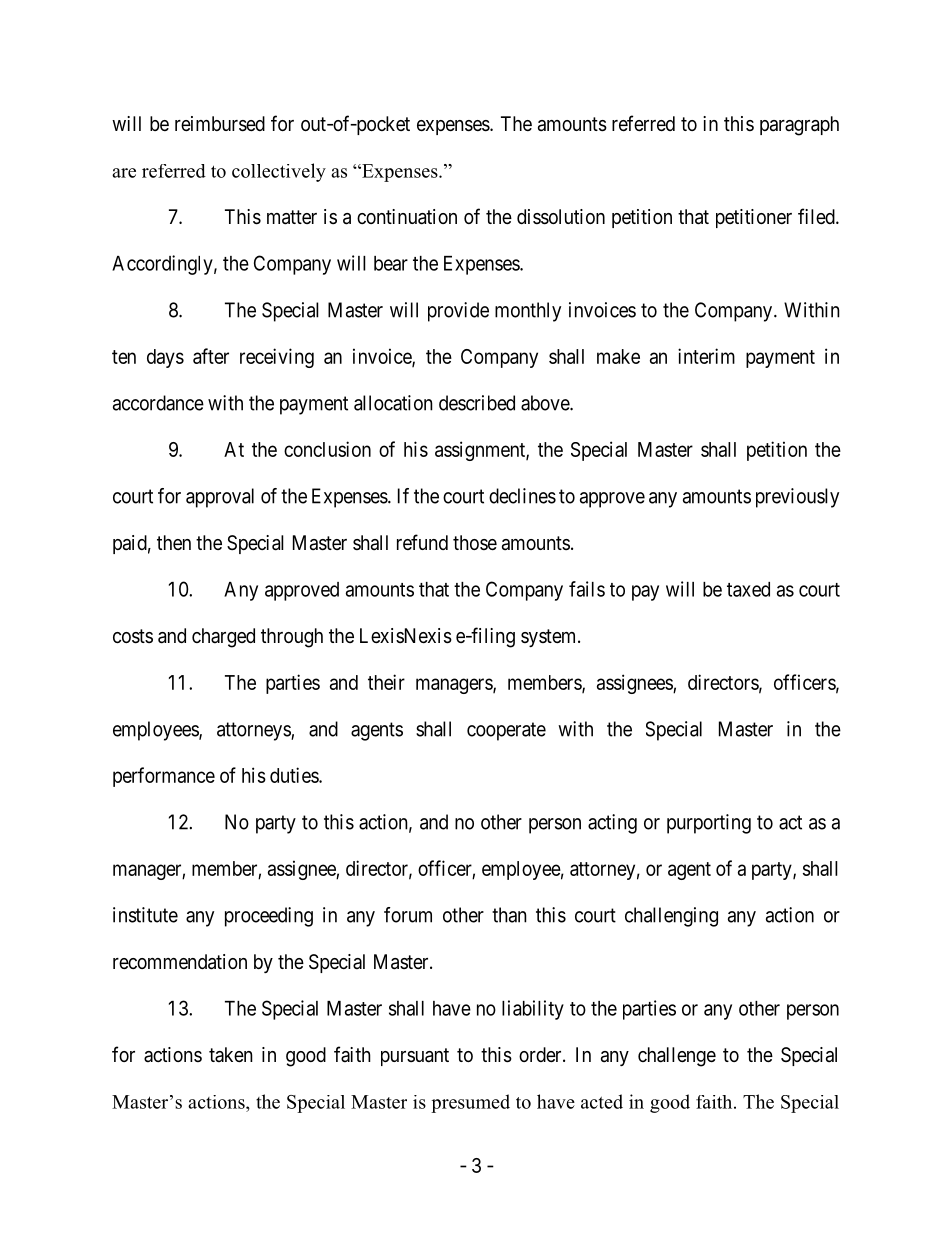  Describe the element at coordinates (677, 1057) in the image. I see `challenge` at that location.
